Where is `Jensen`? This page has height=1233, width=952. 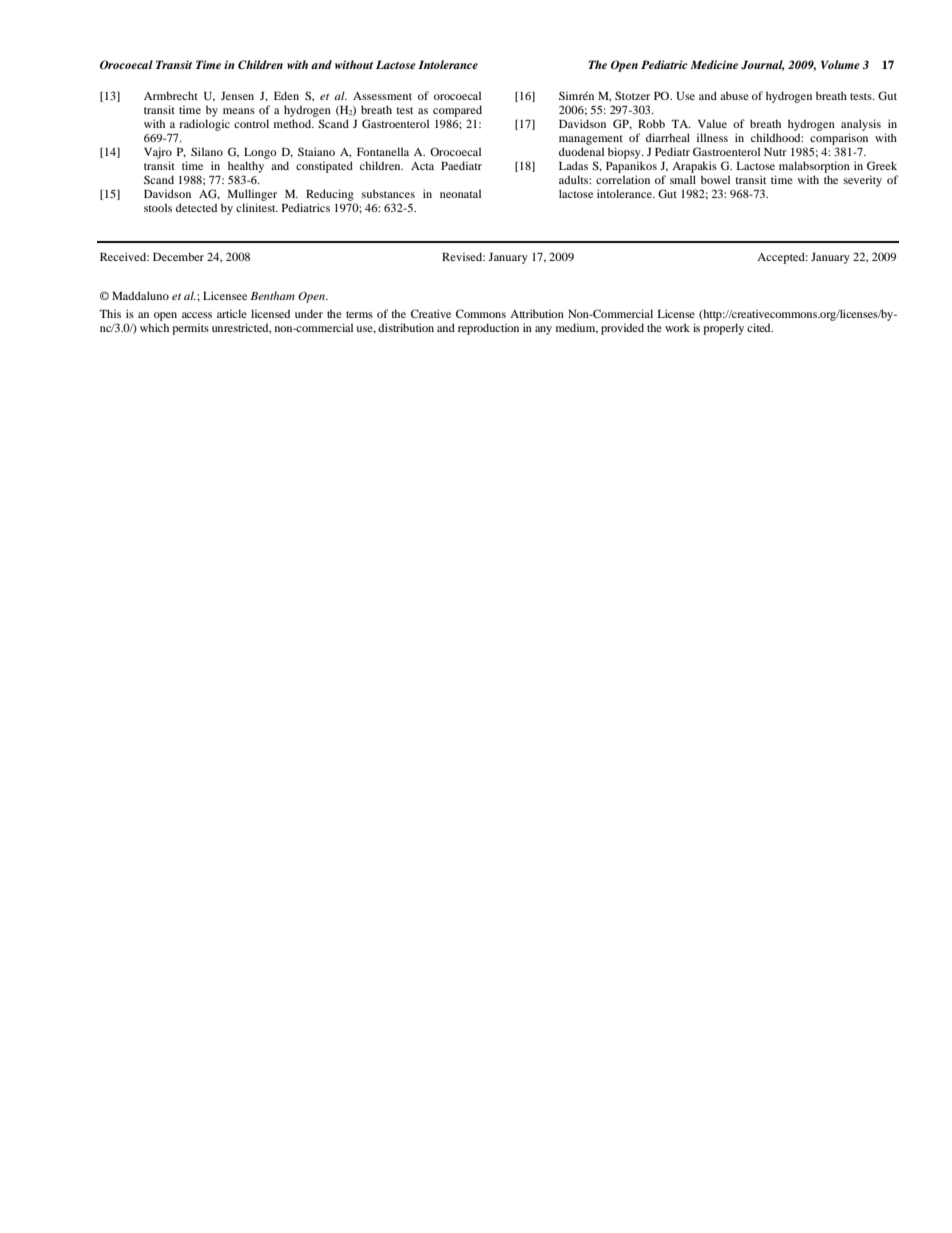 Jensen is located at coordinates (237, 96).
